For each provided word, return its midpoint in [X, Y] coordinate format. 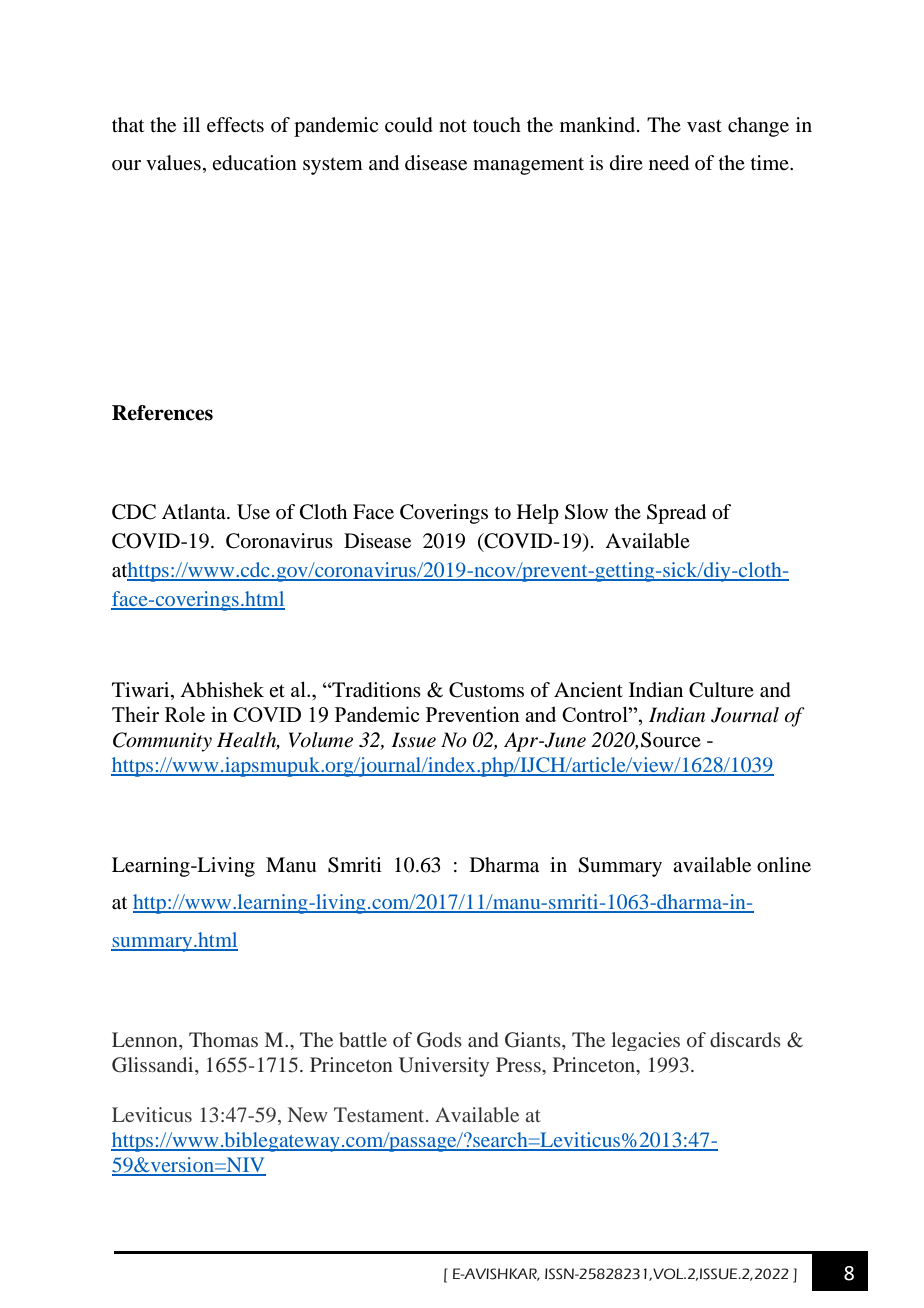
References [162, 413]
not [453, 126]
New [308, 1114]
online [784, 865]
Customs [486, 690]
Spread [676, 514]
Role [185, 714]
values [173, 162]
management [528, 166]
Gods [439, 1040]
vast [704, 126]
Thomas [223, 1039]
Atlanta [195, 512]
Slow [586, 512]
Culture [721, 690]
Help [538, 514]
